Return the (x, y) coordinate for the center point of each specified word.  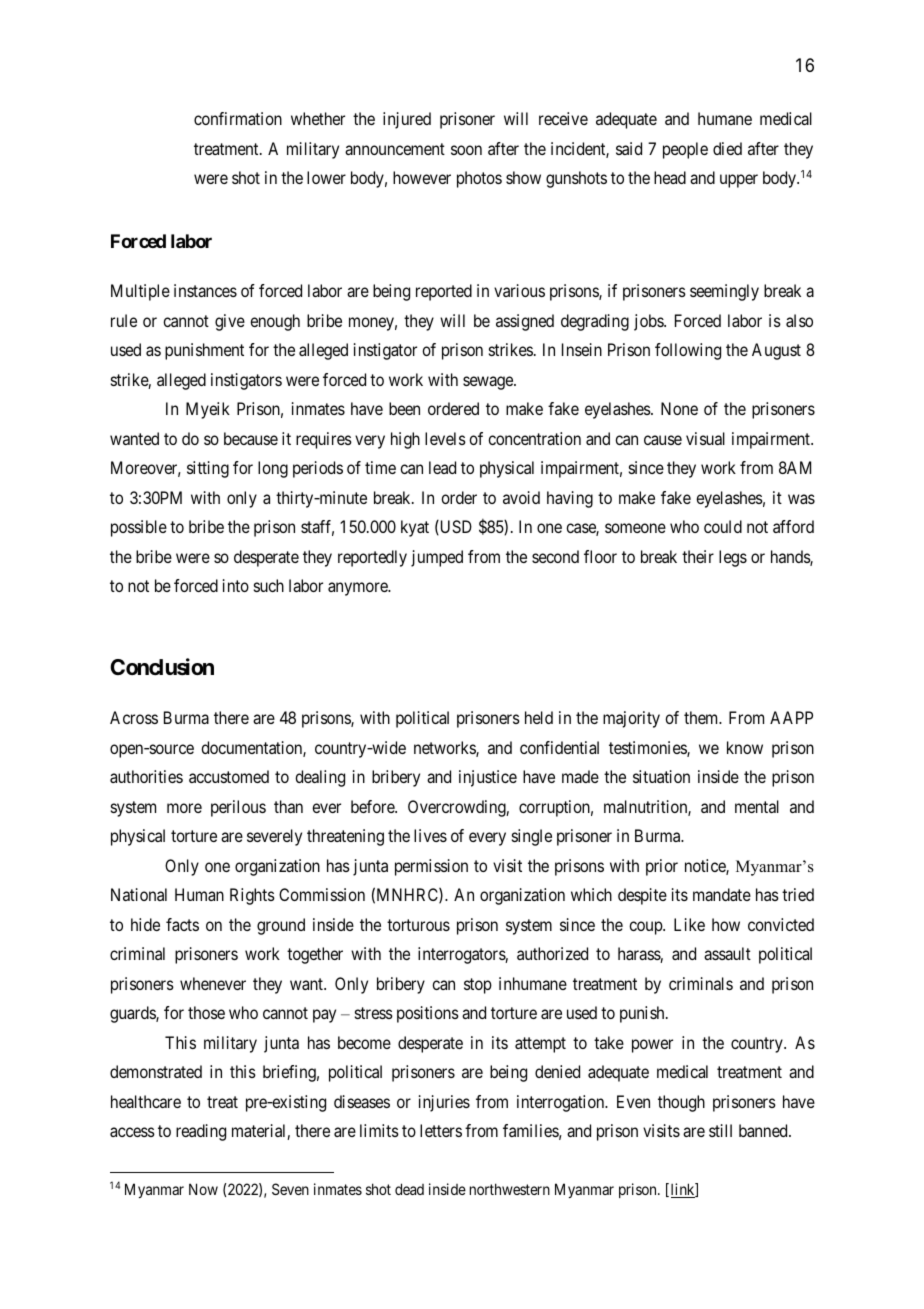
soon (466, 150)
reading (201, 1132)
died (727, 148)
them (702, 717)
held (539, 717)
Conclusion (162, 667)
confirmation (238, 118)
